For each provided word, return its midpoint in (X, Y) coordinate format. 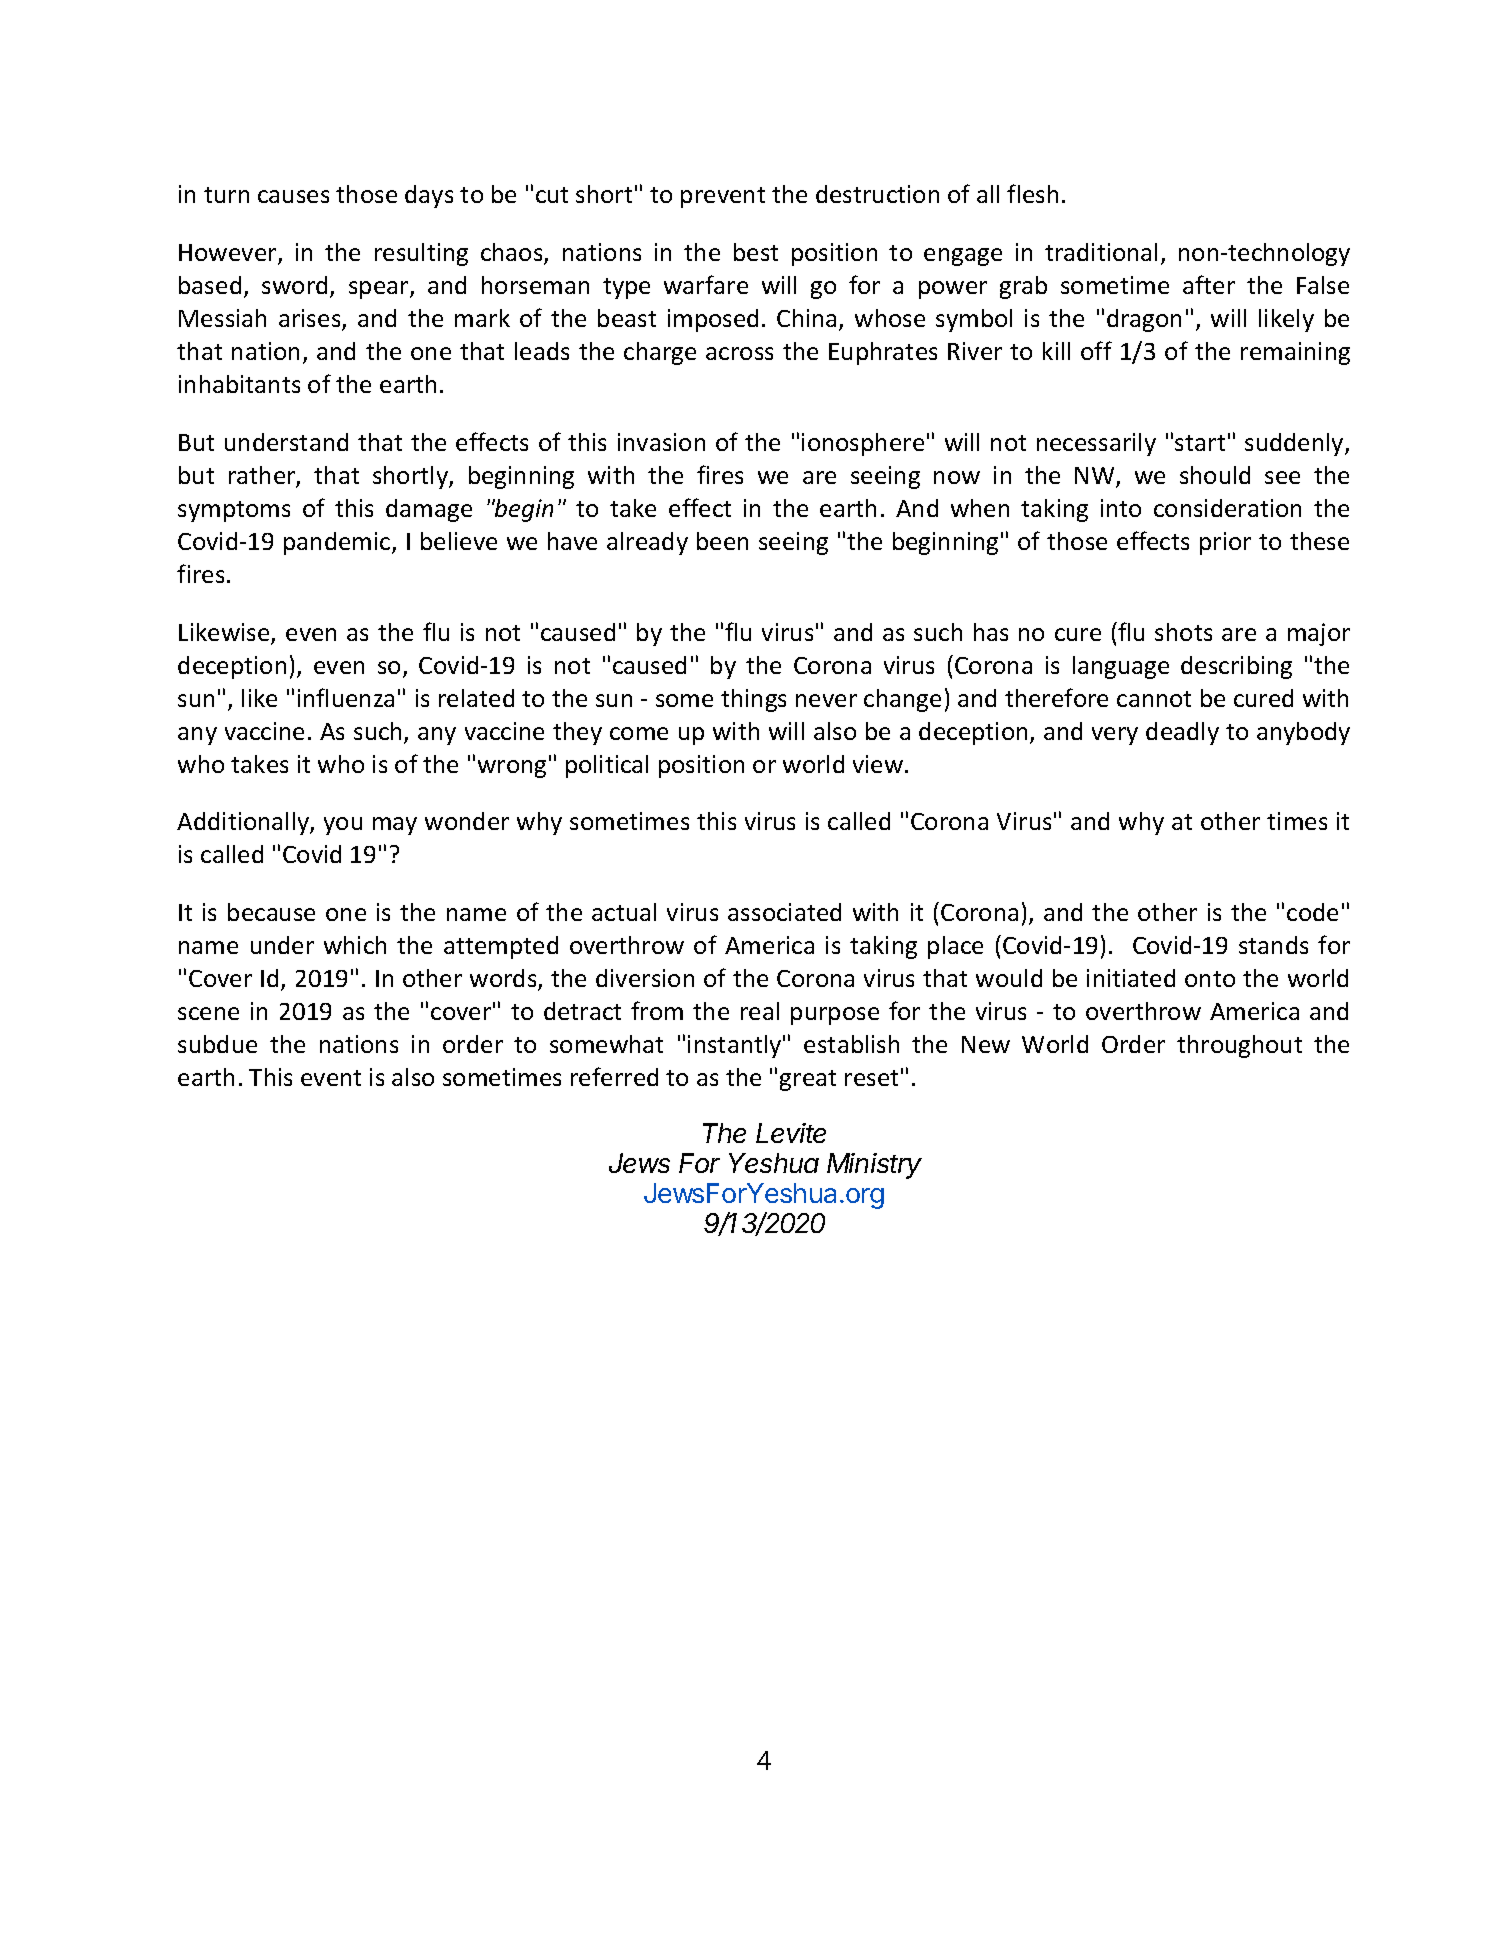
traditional (1101, 252)
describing (1236, 667)
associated (784, 912)
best (756, 252)
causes (293, 196)
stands (1273, 945)
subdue (217, 1044)
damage (429, 510)
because (271, 912)
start (1200, 443)
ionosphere (863, 444)
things (753, 700)
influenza (346, 697)
